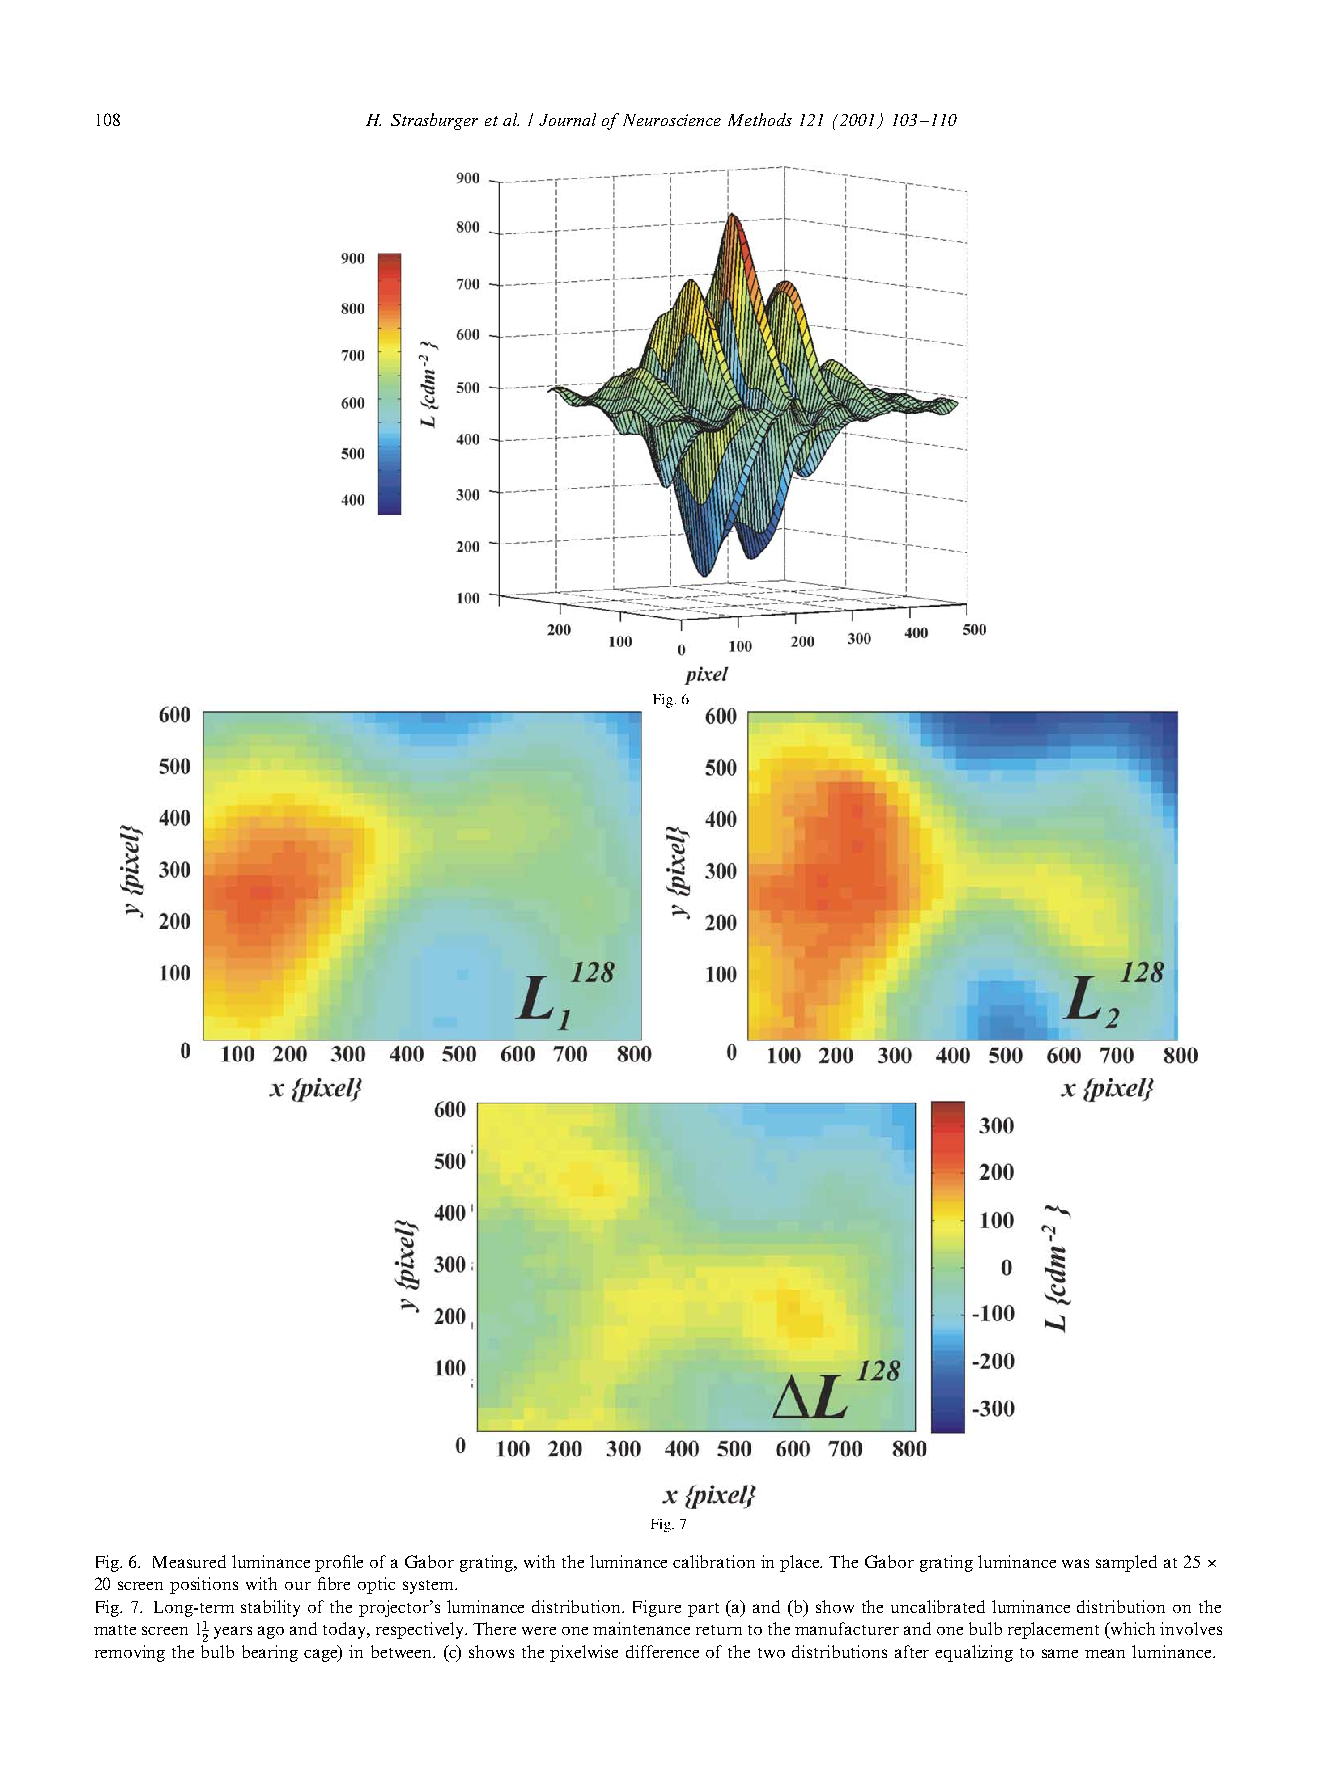 The width and height of the screenshot is (1337, 1784). What do you see at coordinates (339, 1563) in the screenshot?
I see `profile` at bounding box center [339, 1563].
